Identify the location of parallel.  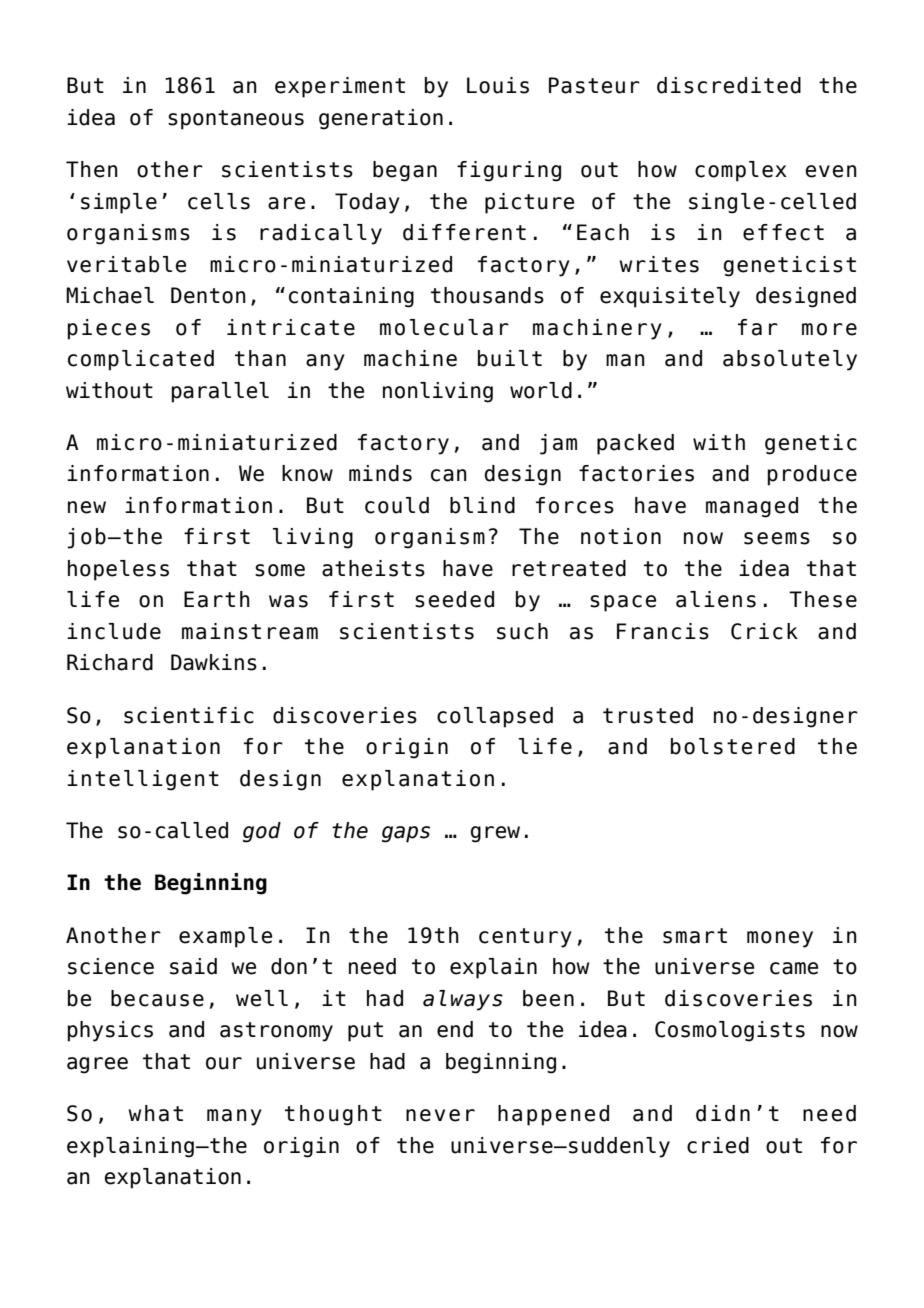
(220, 392).
